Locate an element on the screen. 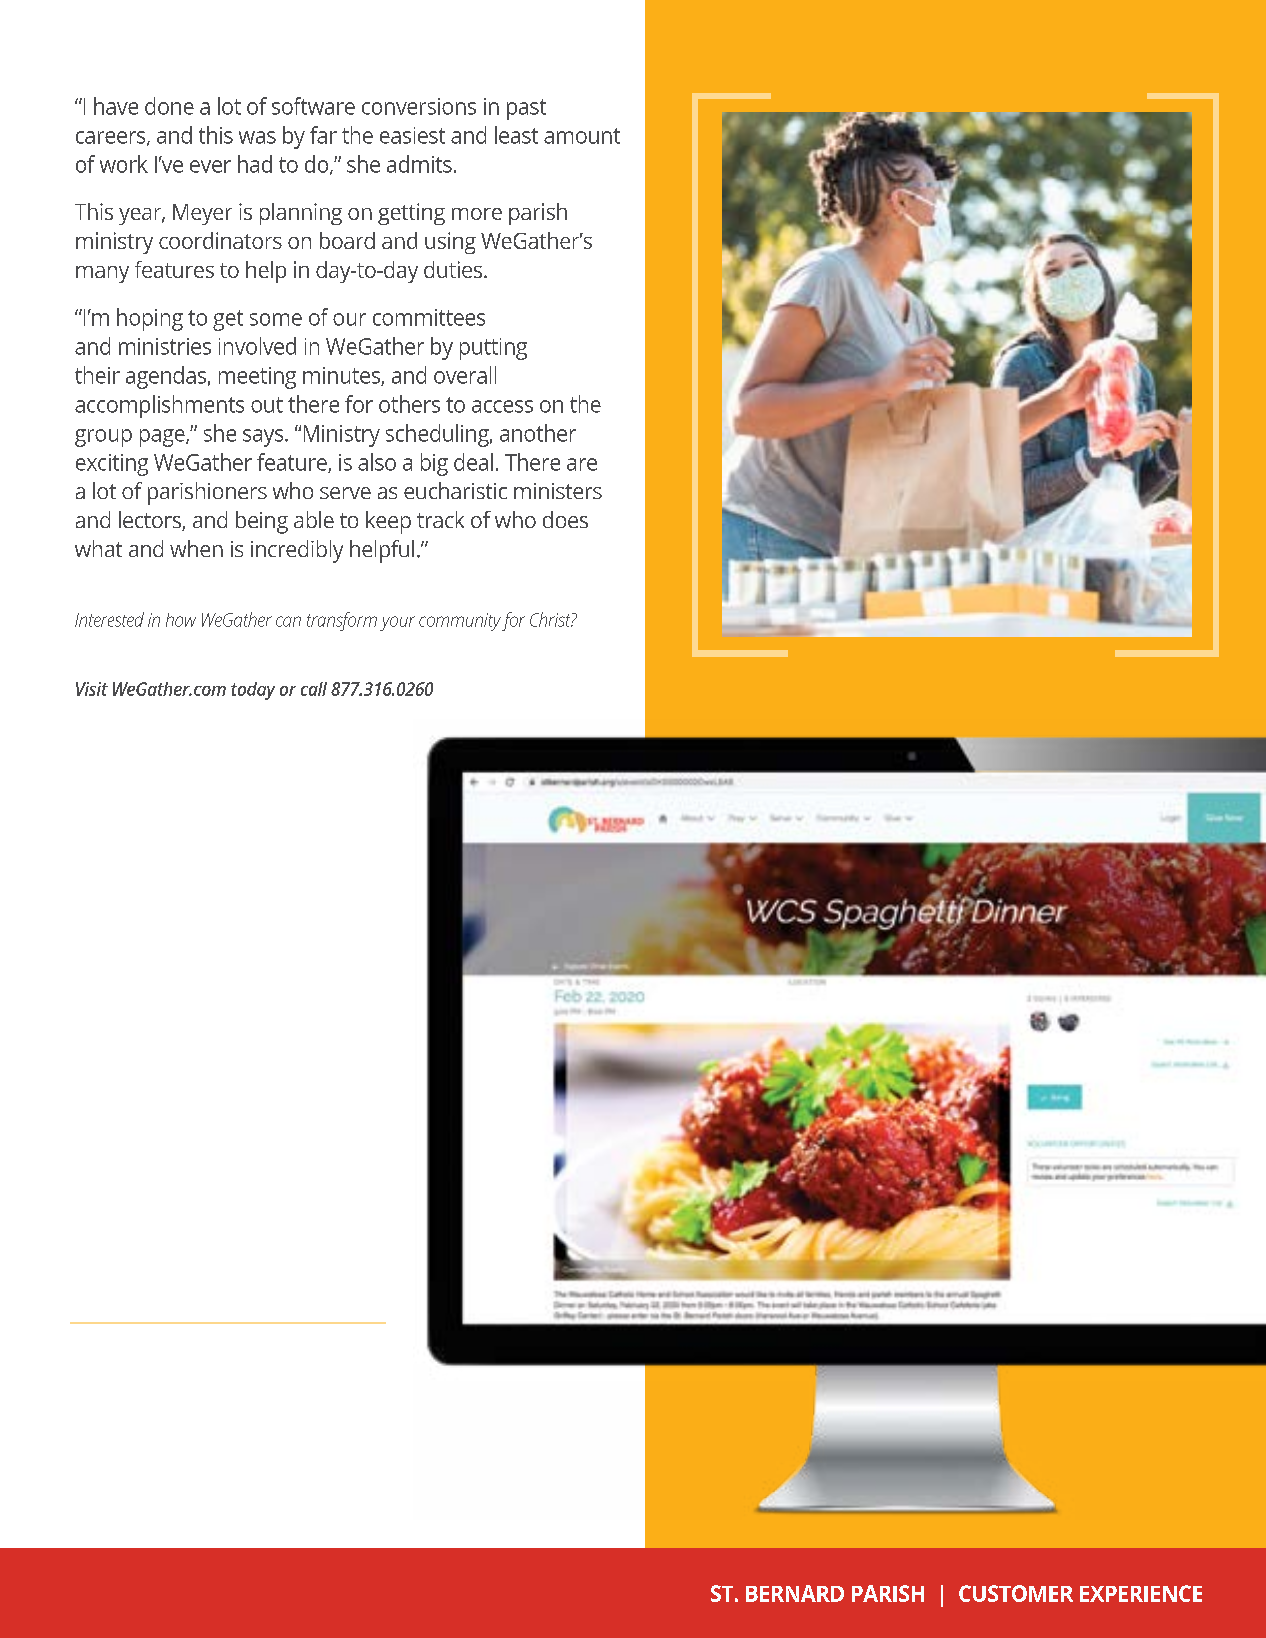 The height and width of the screenshot is (1638, 1266). Visit is located at coordinates (92, 689).
